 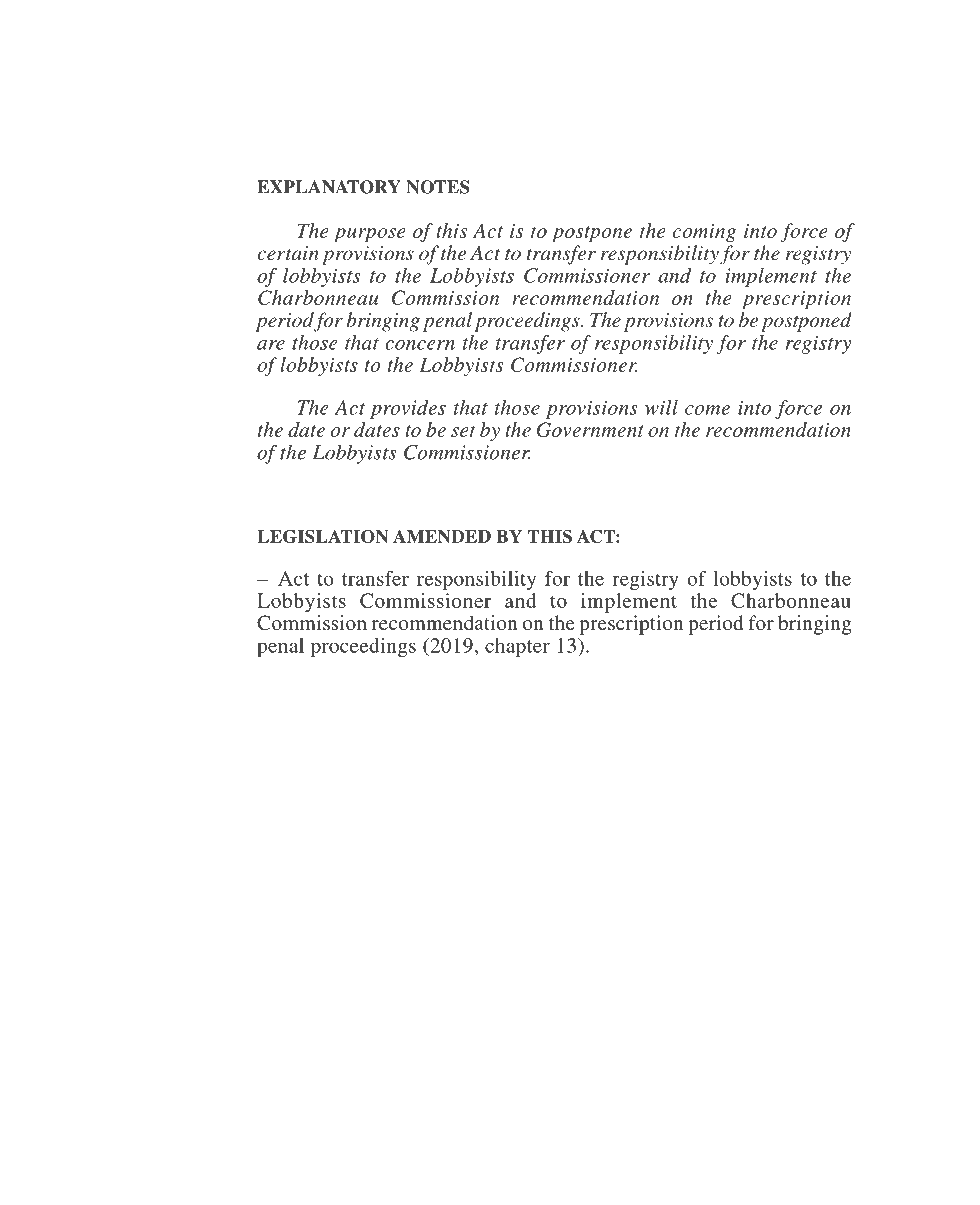 I want to click on AMENDED, so click(x=442, y=536).
